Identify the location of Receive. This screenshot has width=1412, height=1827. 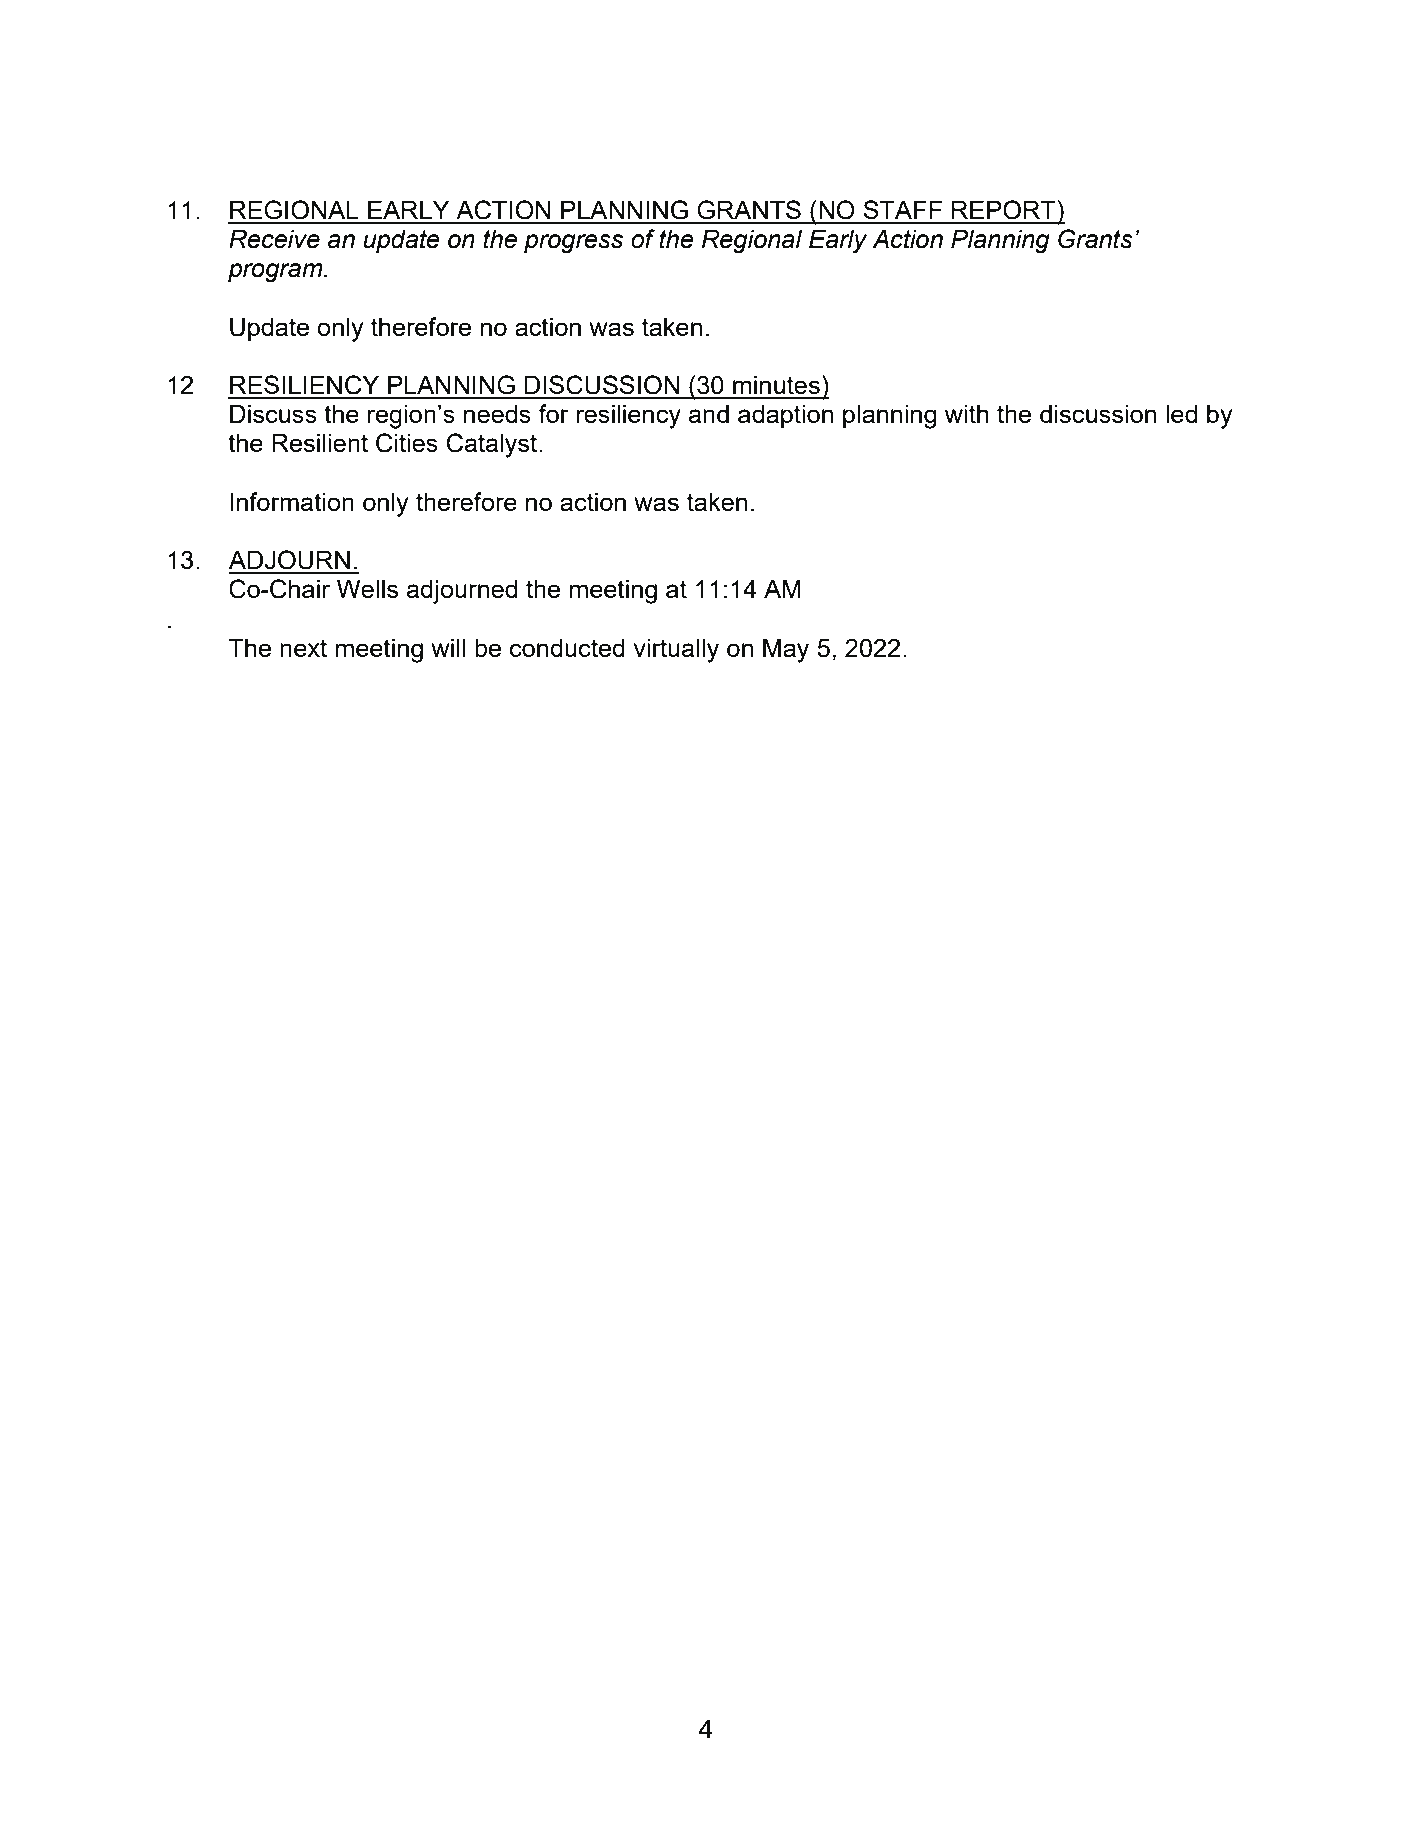
(274, 239).
